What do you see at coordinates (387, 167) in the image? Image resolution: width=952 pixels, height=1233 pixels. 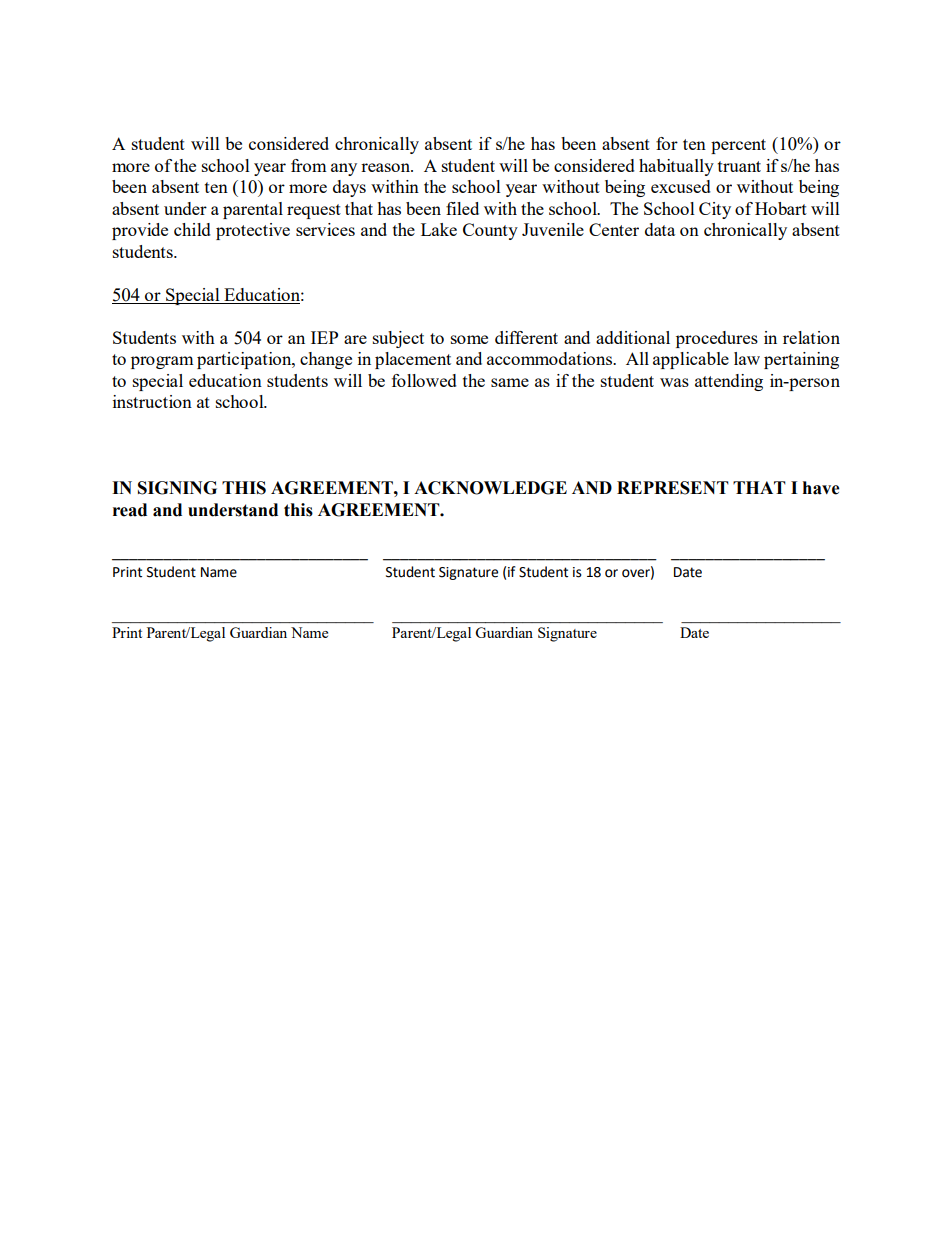 I see `reason` at bounding box center [387, 167].
